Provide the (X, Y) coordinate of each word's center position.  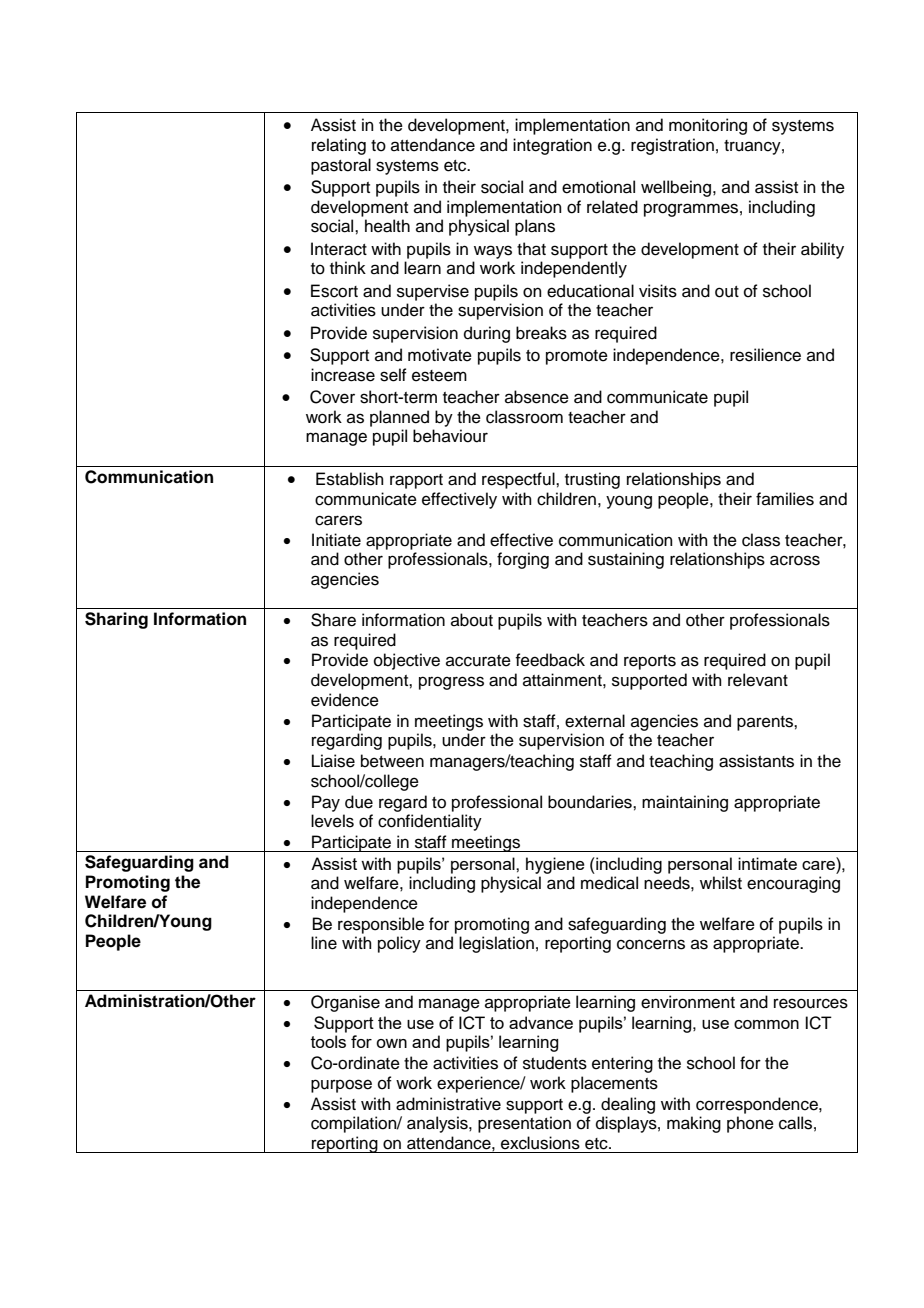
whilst (721, 883)
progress (451, 683)
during (487, 334)
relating (339, 146)
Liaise (333, 761)
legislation (496, 944)
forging (523, 560)
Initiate (336, 540)
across (795, 560)
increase (343, 375)
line (324, 943)
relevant (758, 680)
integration (552, 146)
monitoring (708, 126)
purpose (341, 1086)
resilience (765, 355)
